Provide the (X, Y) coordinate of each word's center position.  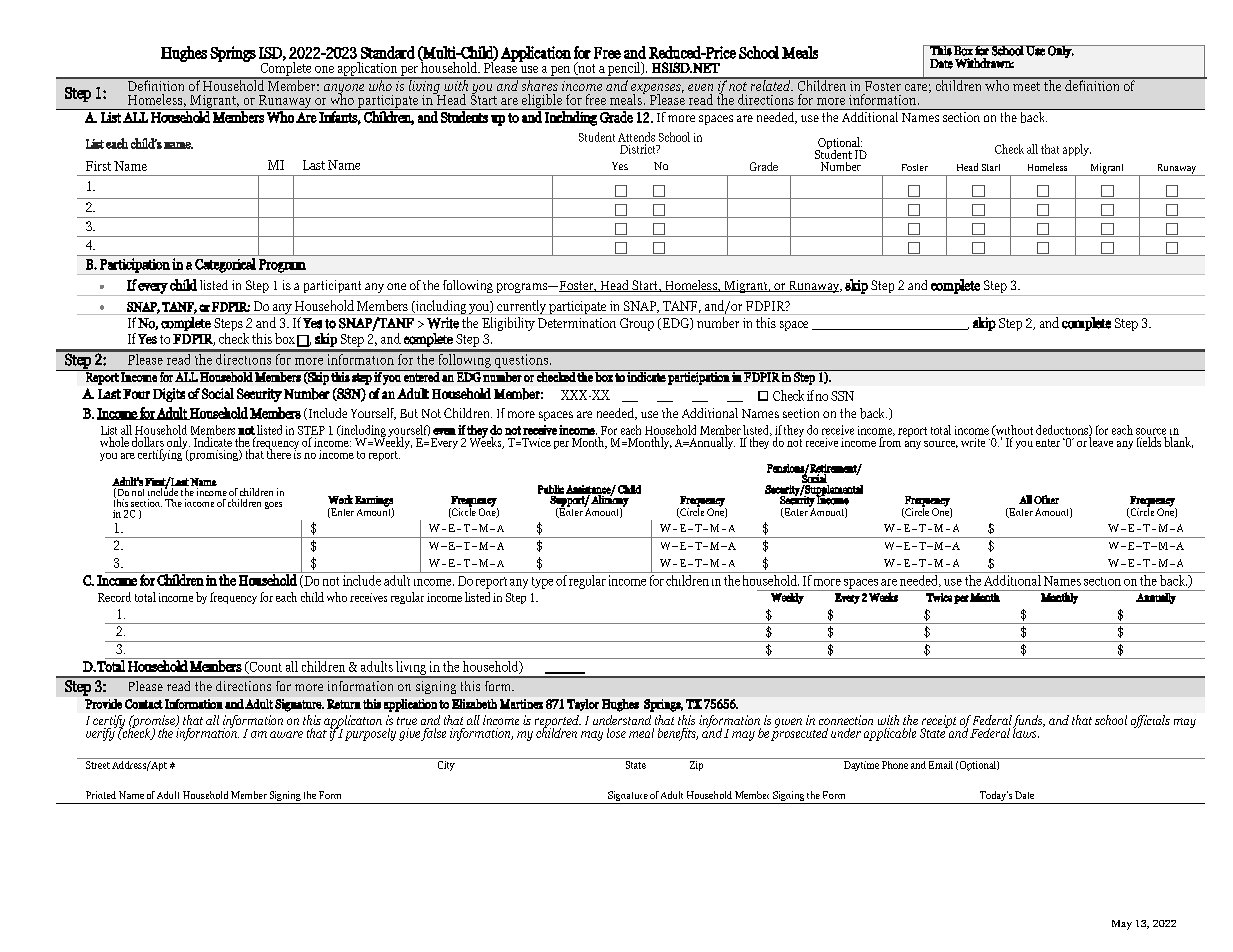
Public (551, 489)
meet (1026, 86)
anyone (344, 90)
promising (213, 455)
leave (1101, 441)
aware (286, 734)
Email (941, 763)
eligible (542, 102)
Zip (696, 764)
